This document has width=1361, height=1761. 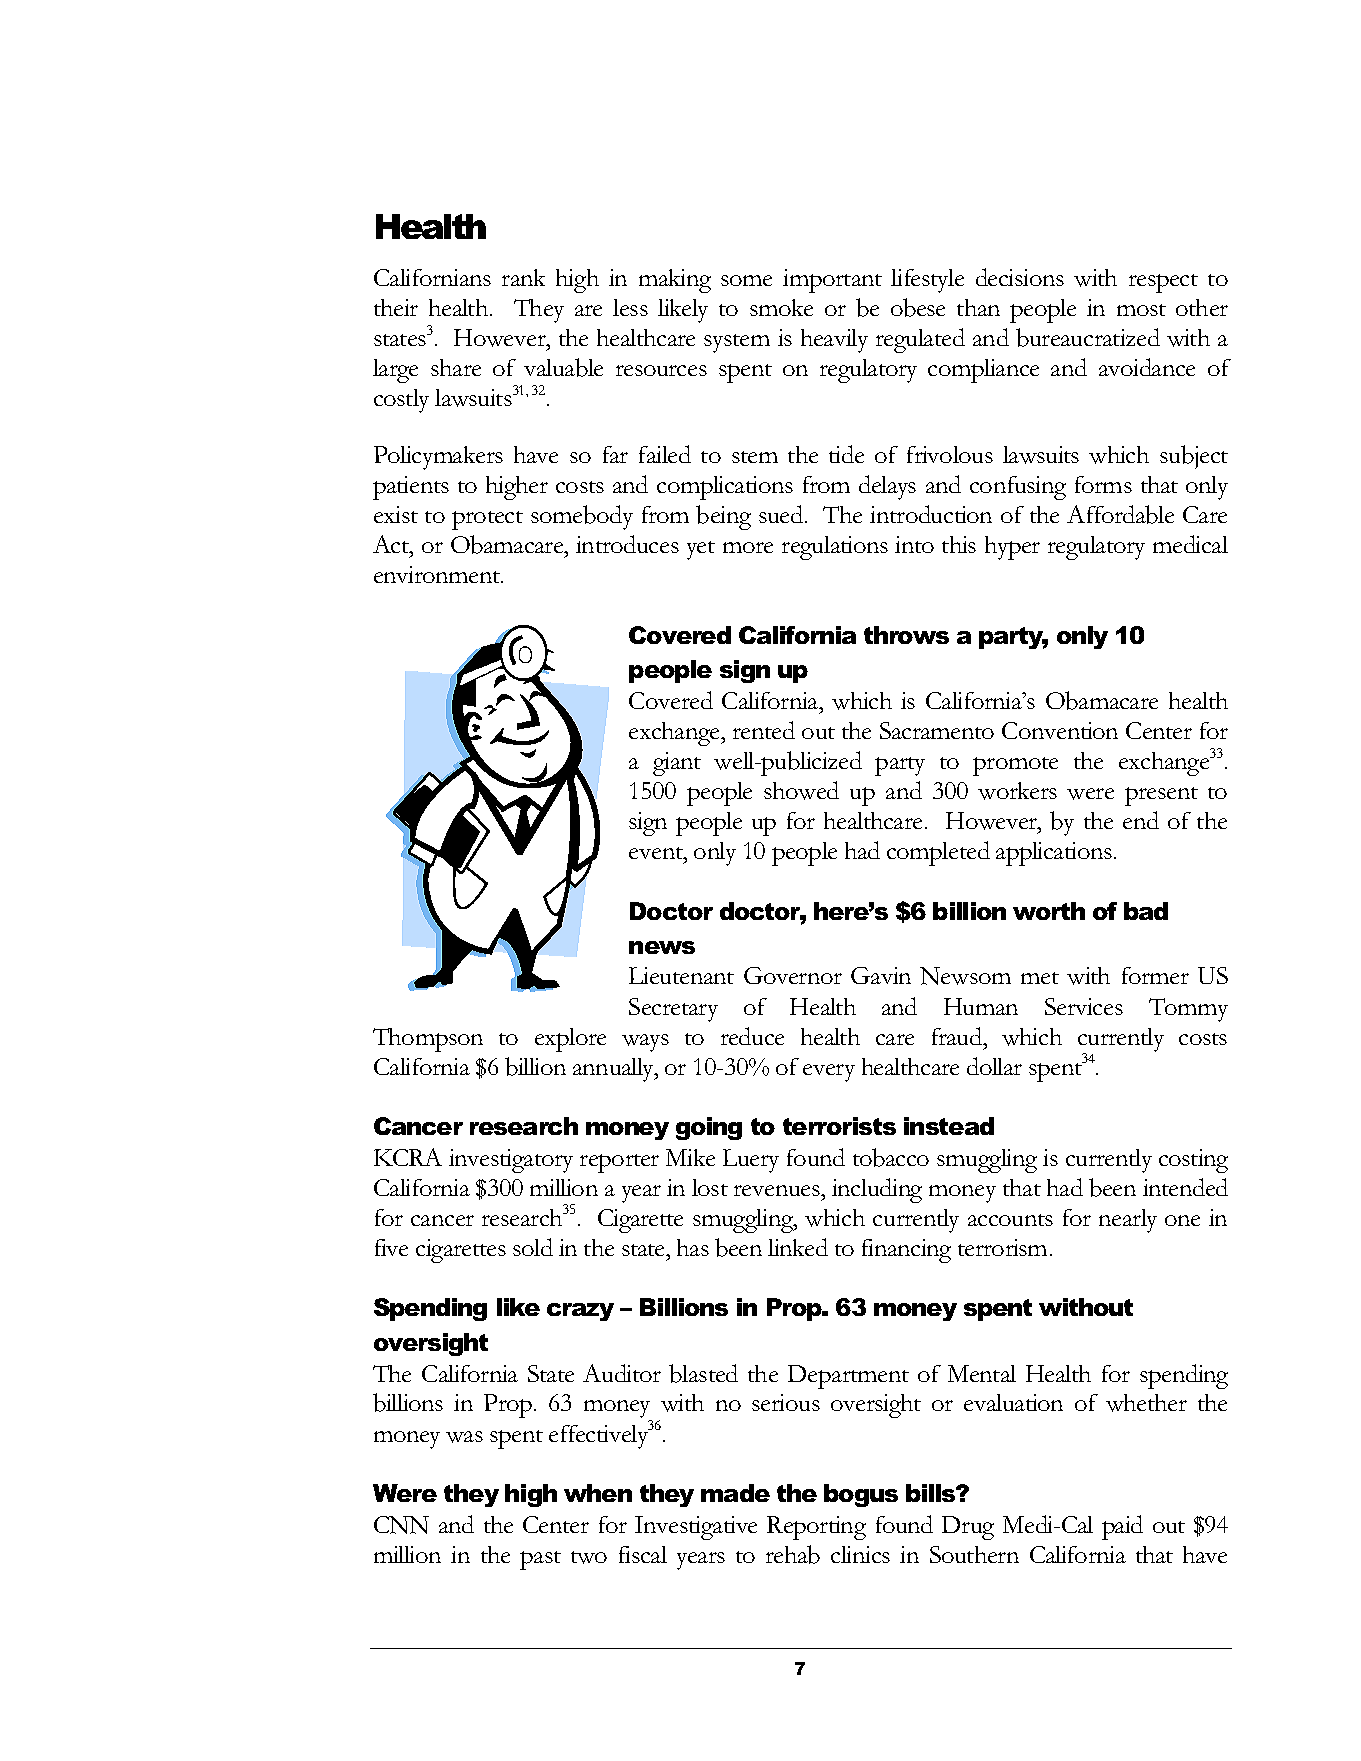 What do you see at coordinates (764, 730) in the document?
I see `rented` at bounding box center [764, 730].
